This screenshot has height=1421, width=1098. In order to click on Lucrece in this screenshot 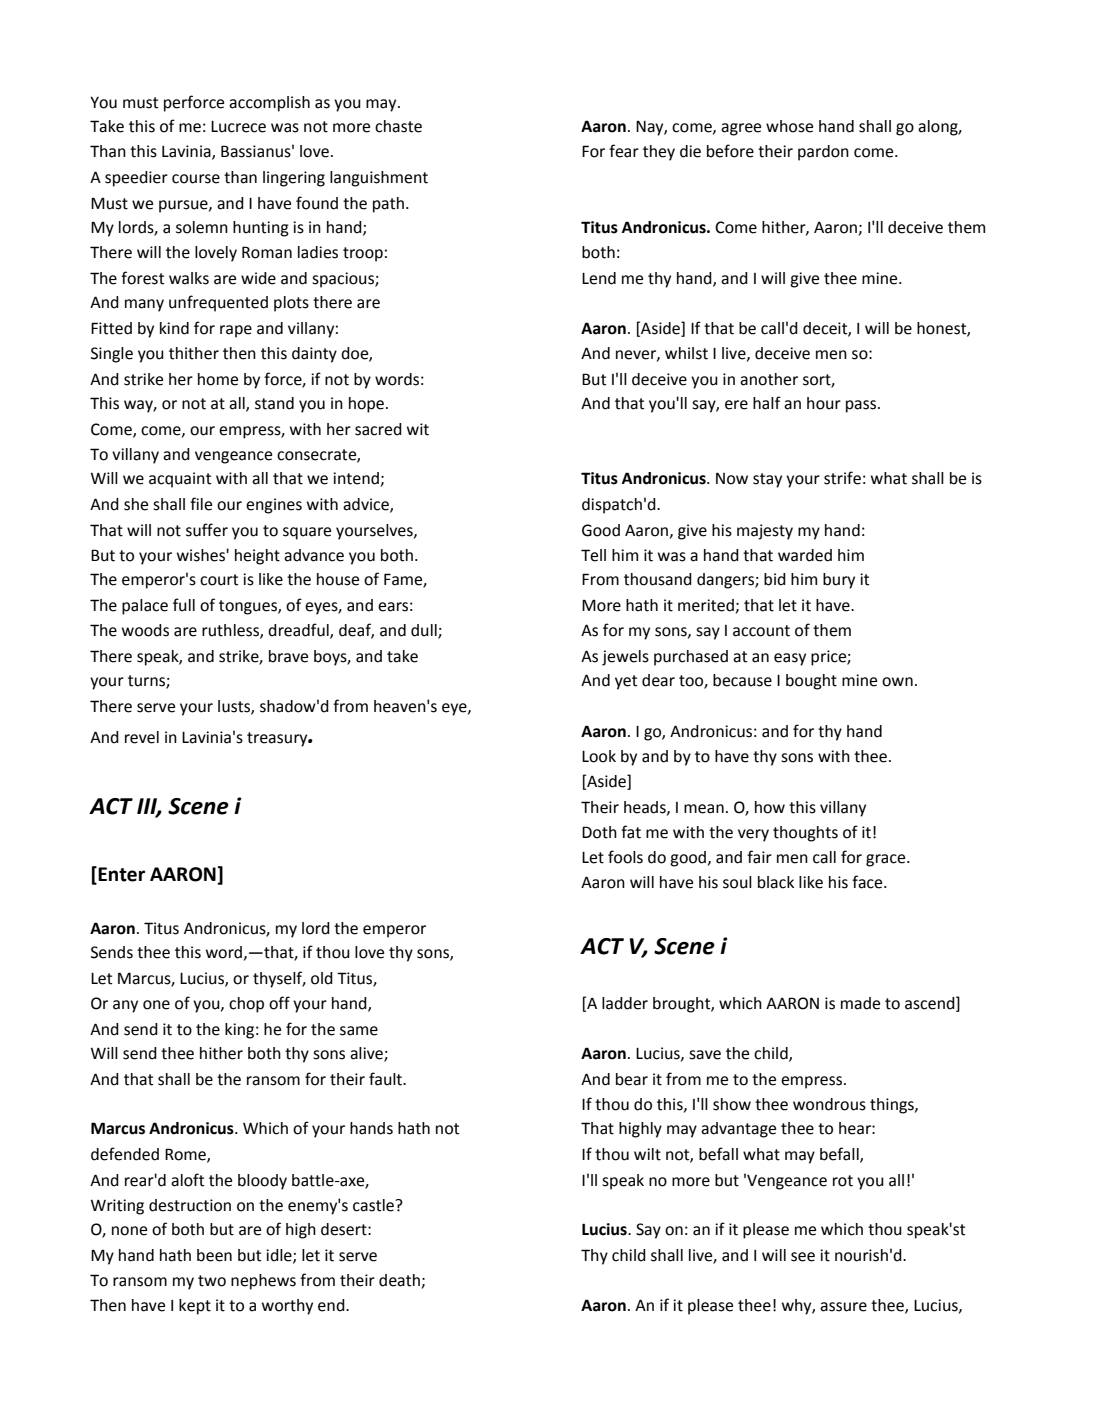, I will do `click(238, 127)`.
